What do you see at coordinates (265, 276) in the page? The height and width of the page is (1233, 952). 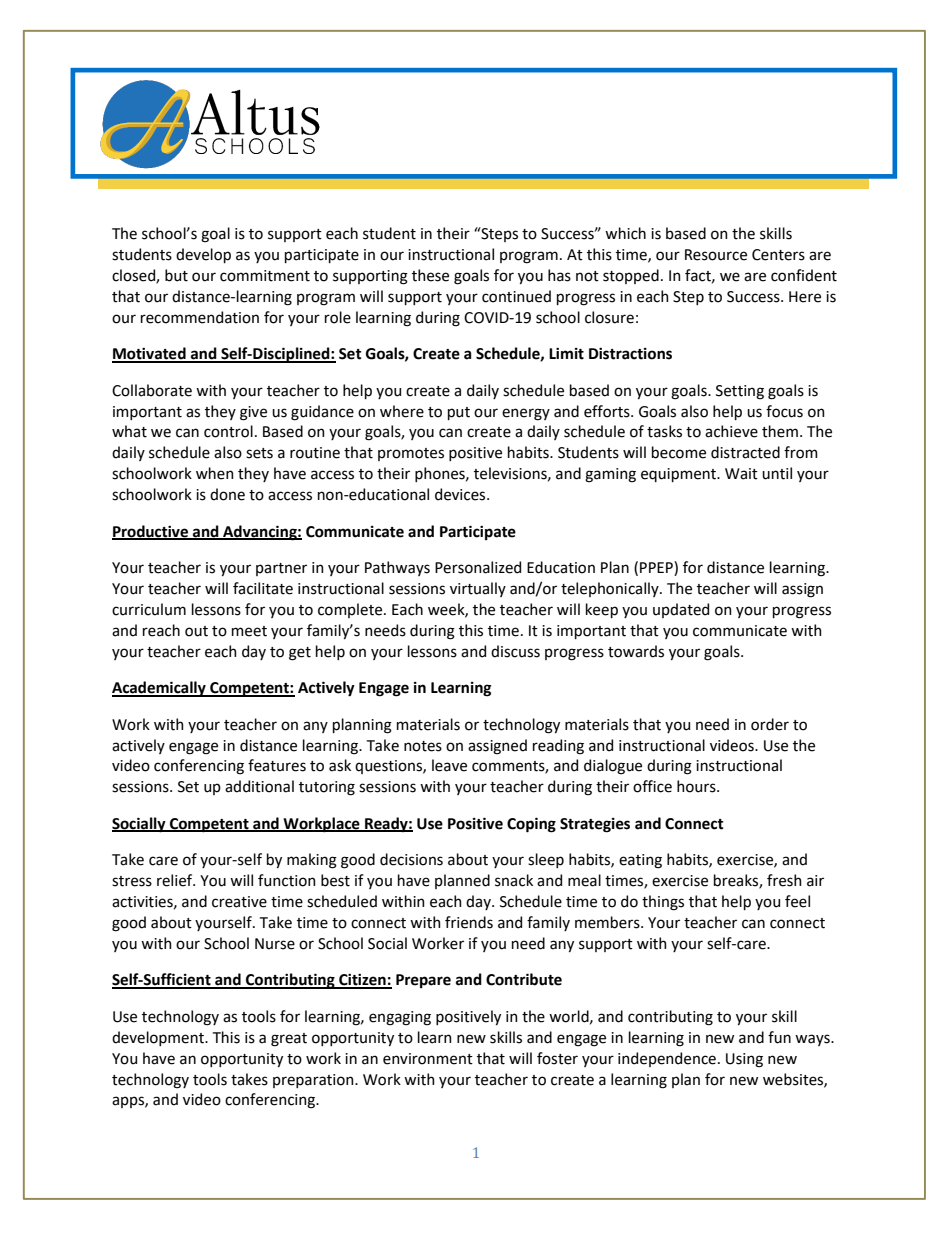 I see `commitment` at bounding box center [265, 276].
